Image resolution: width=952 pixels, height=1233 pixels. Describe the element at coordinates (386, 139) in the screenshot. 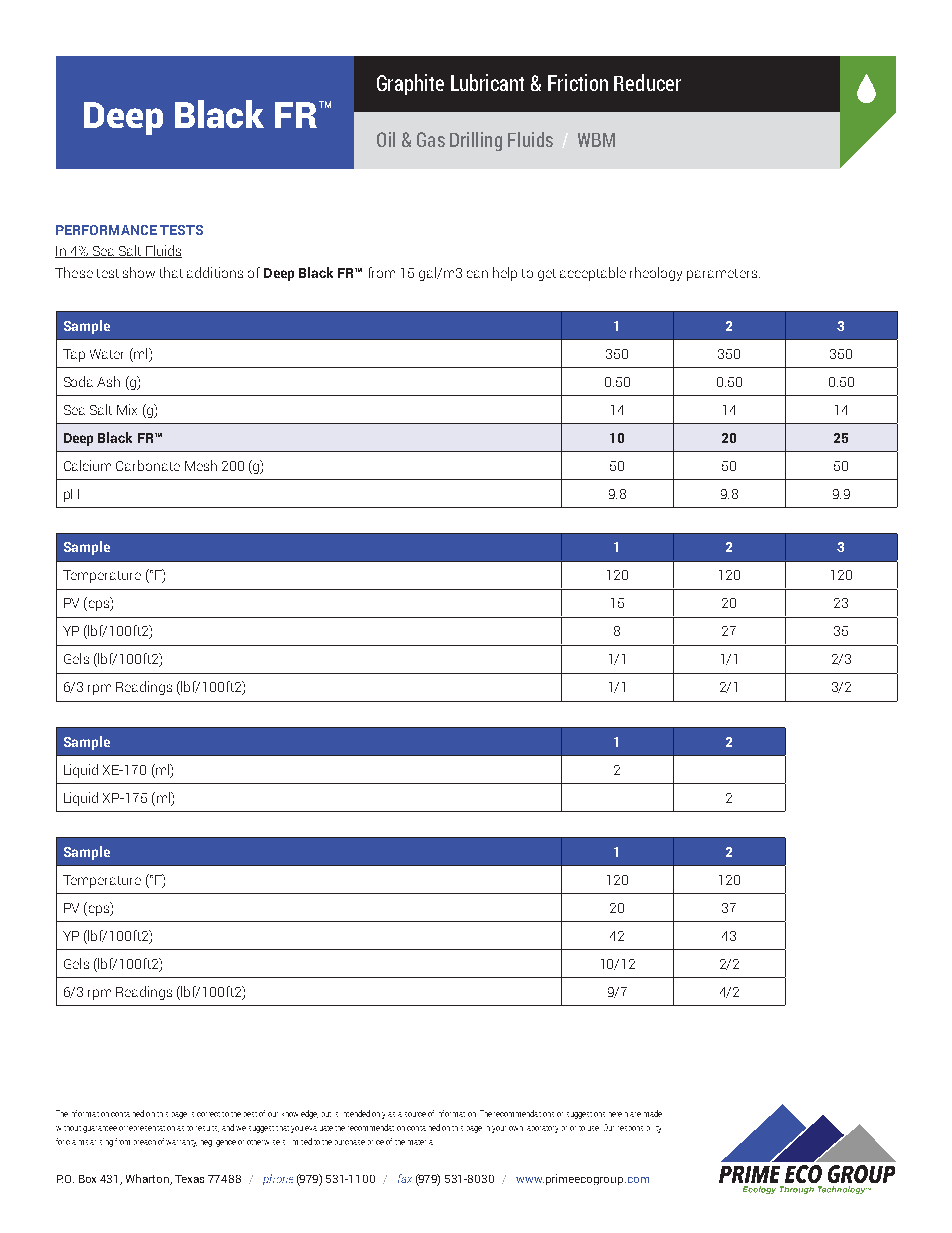

I see `Oil` at that location.
